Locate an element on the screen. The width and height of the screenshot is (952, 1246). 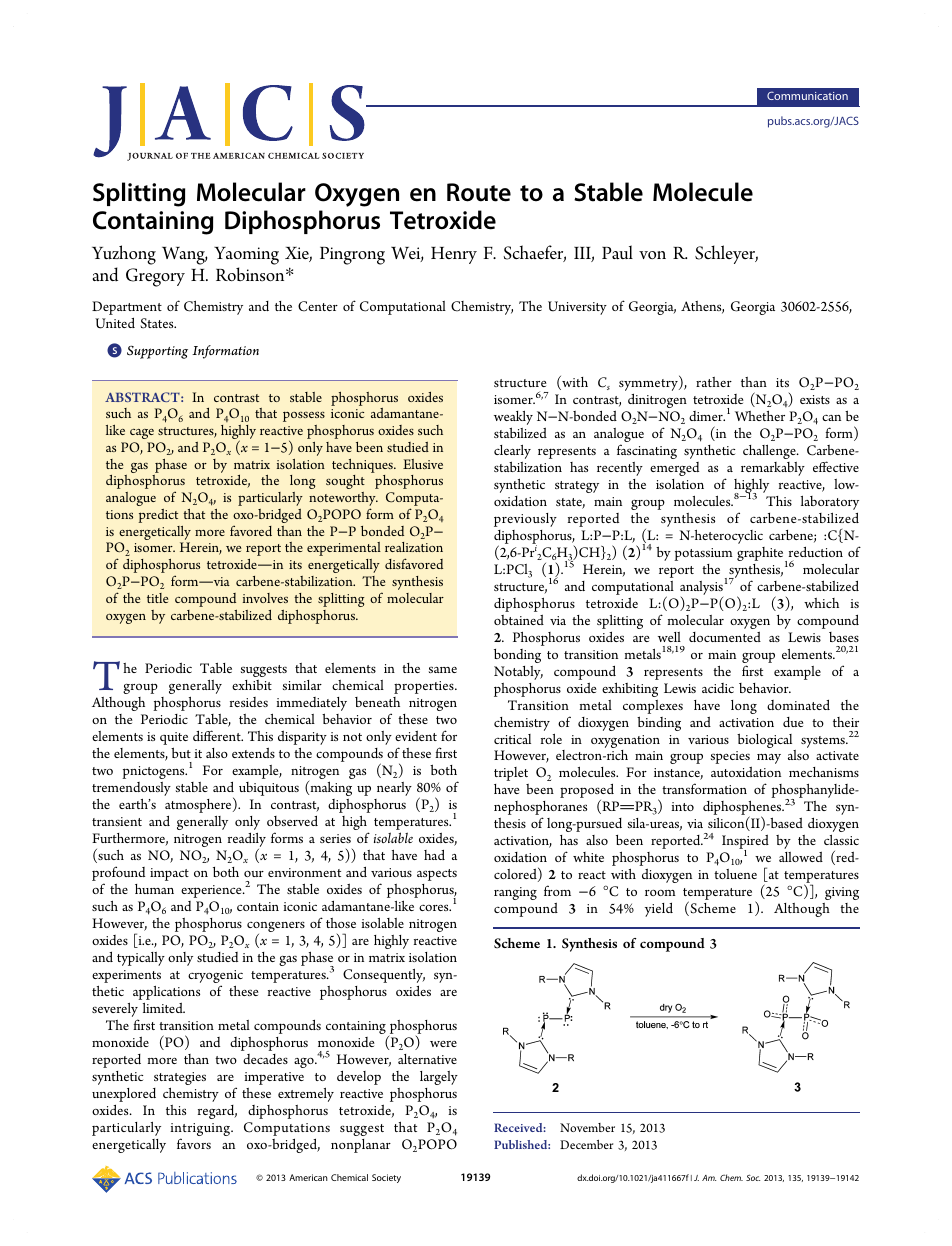
rather is located at coordinates (714, 382).
